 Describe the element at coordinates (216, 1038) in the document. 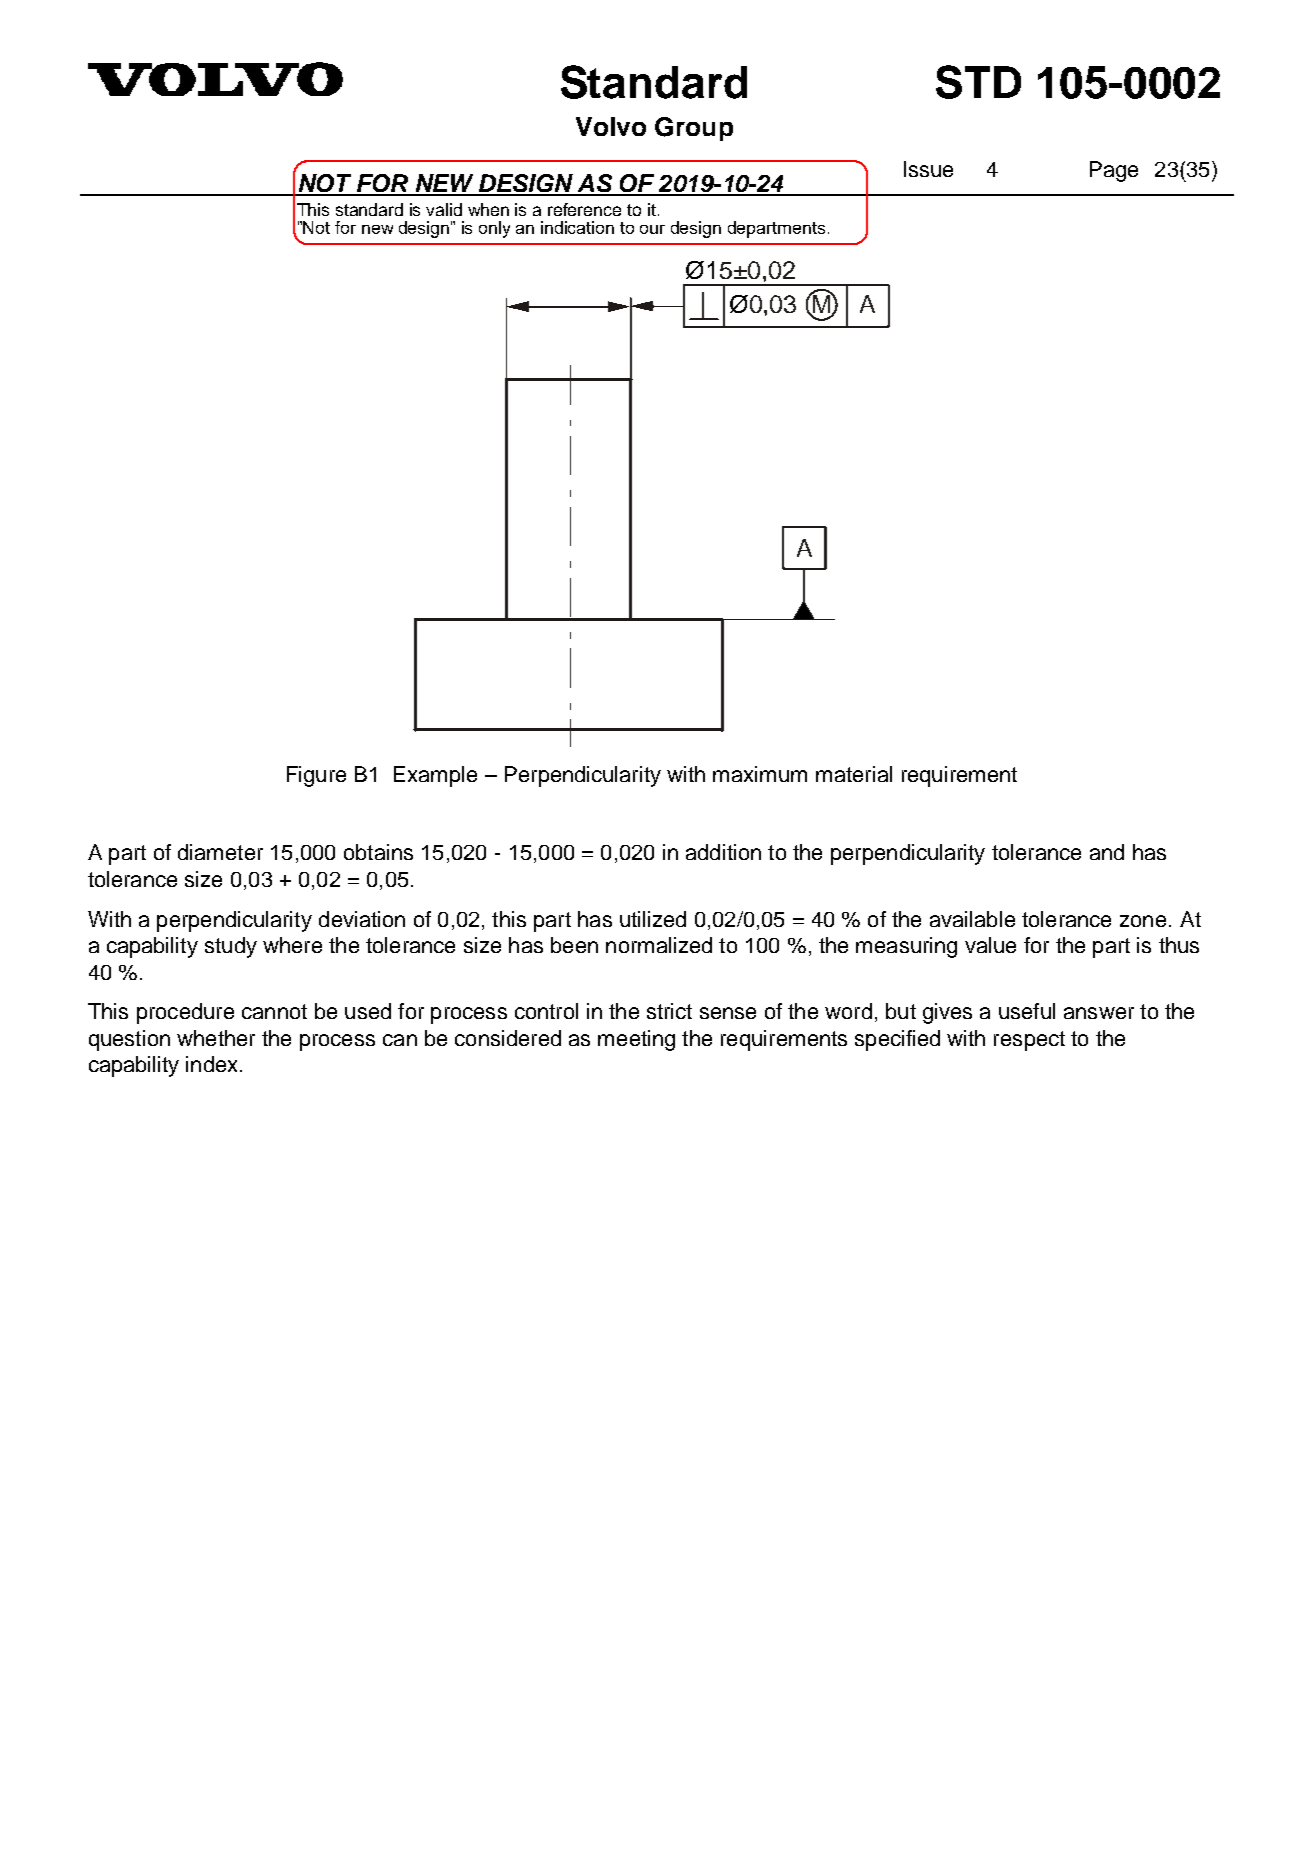

I see `whether` at that location.
